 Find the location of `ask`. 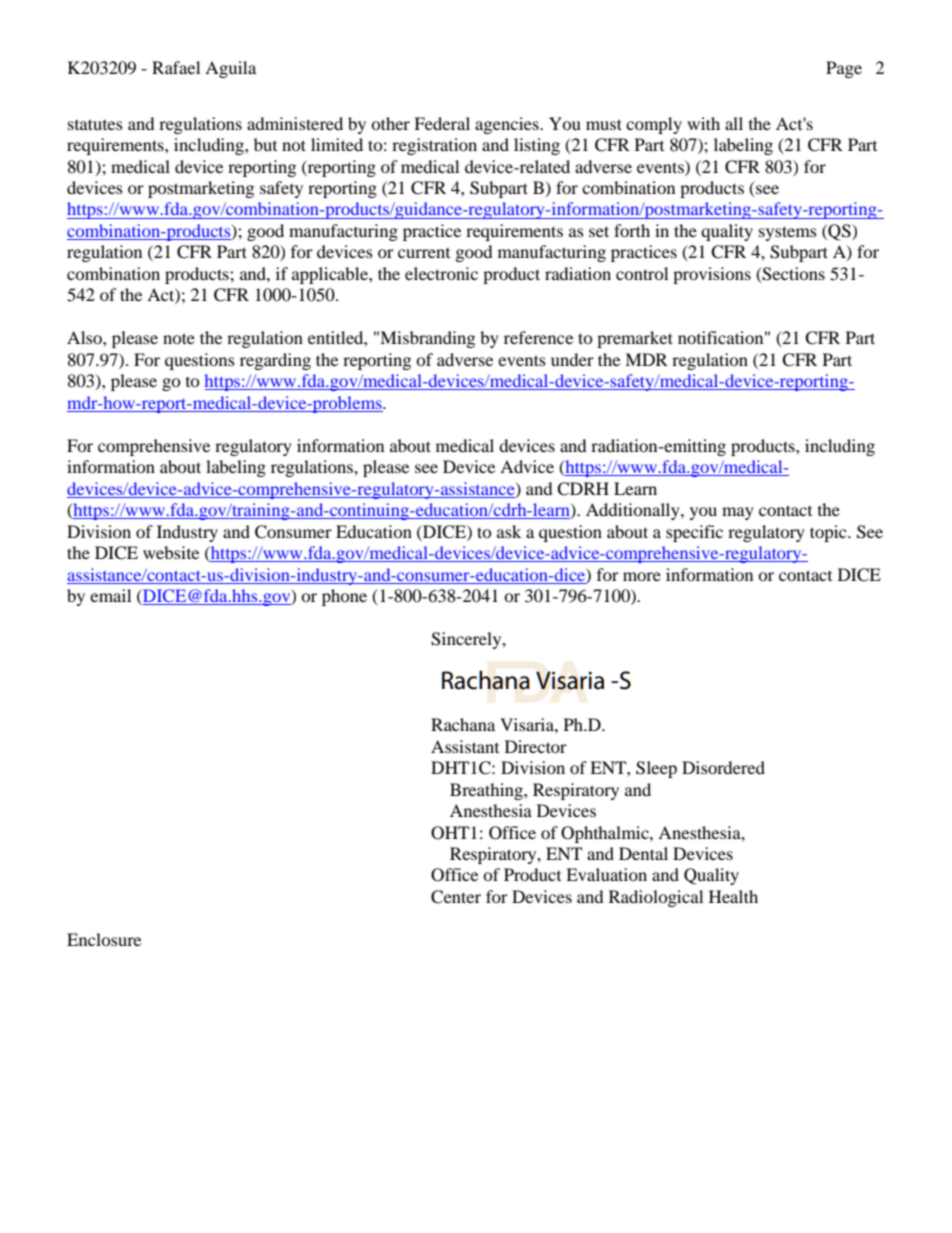

ask is located at coordinates (509, 531).
